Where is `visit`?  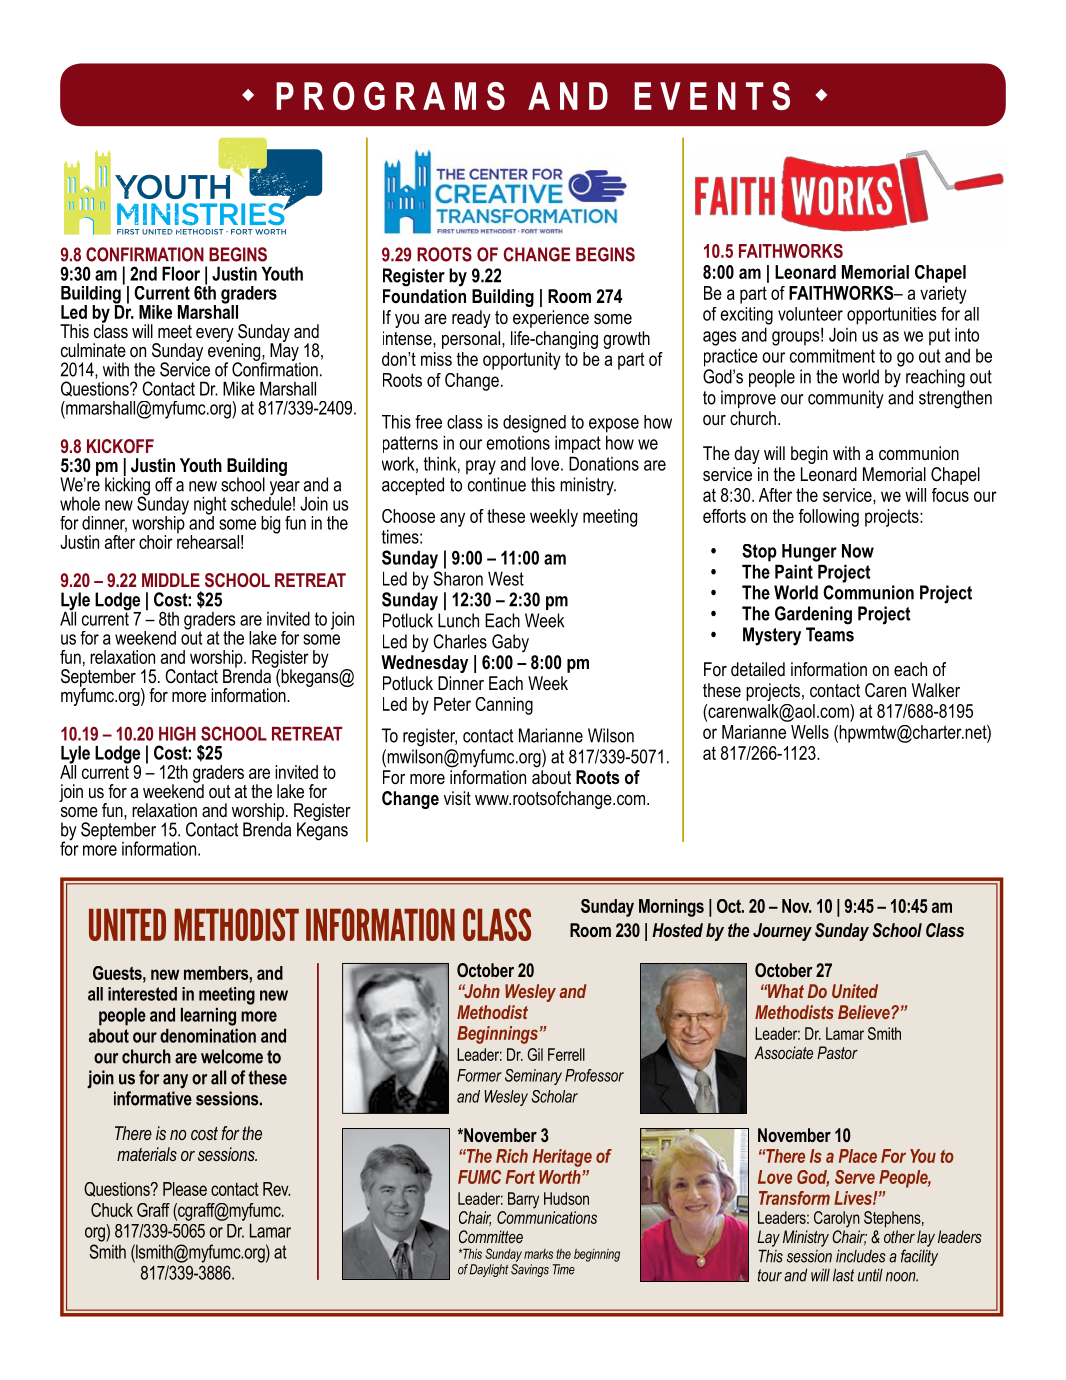
visit is located at coordinates (457, 798).
